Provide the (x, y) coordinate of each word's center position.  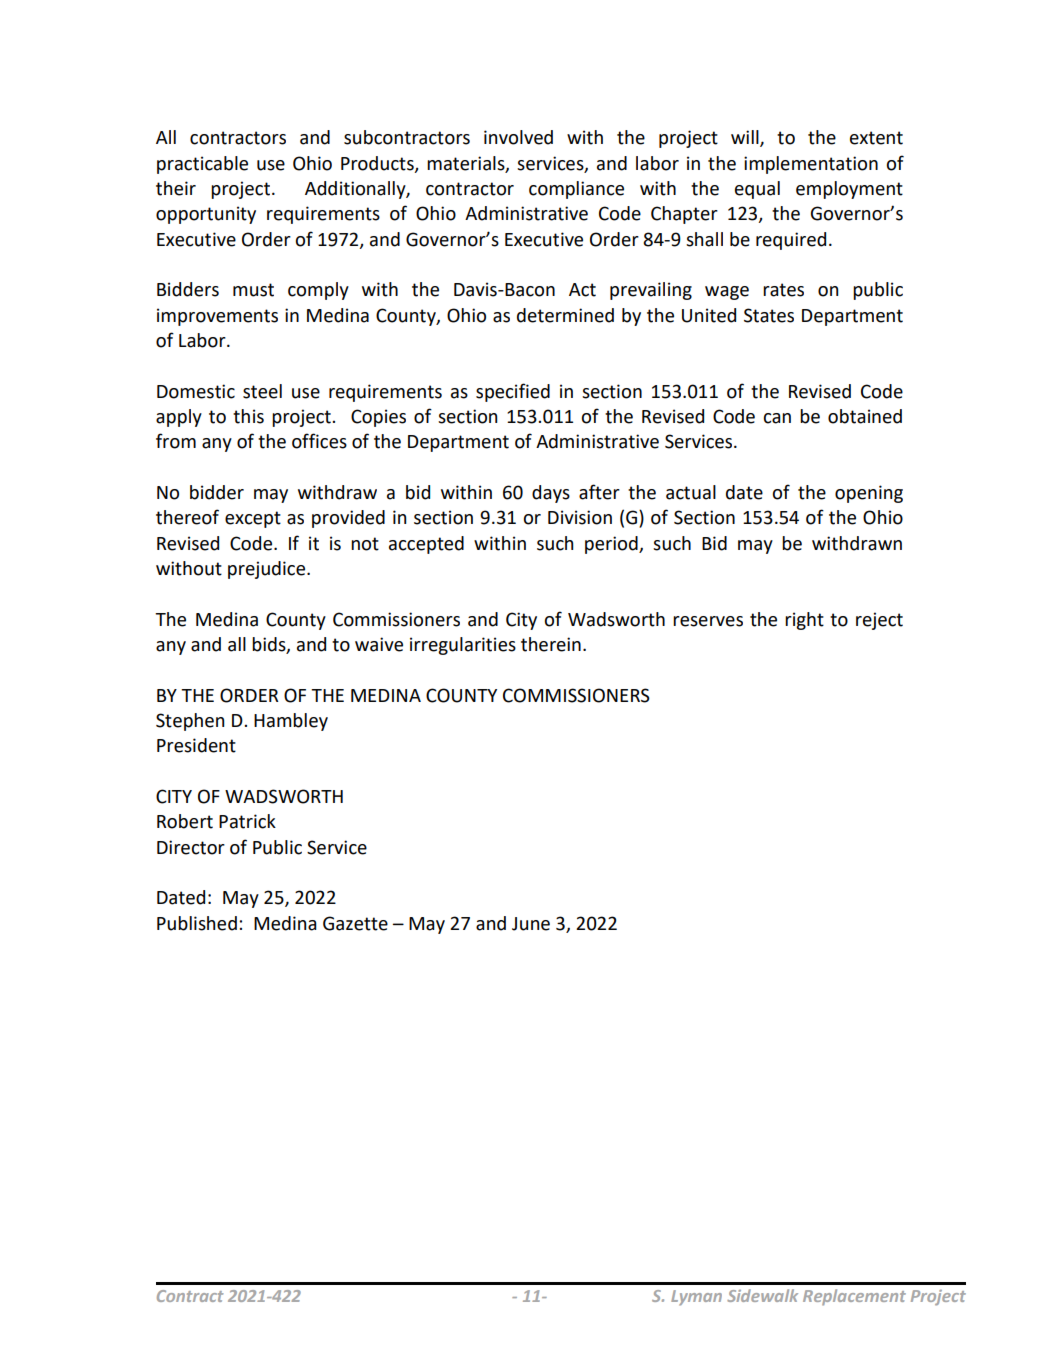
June (531, 924)
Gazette (355, 923)
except (253, 519)
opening (869, 494)
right (804, 621)
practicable (202, 165)
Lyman (696, 1298)
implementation (811, 165)
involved (518, 137)
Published (197, 923)
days (551, 494)
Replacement (854, 1297)
